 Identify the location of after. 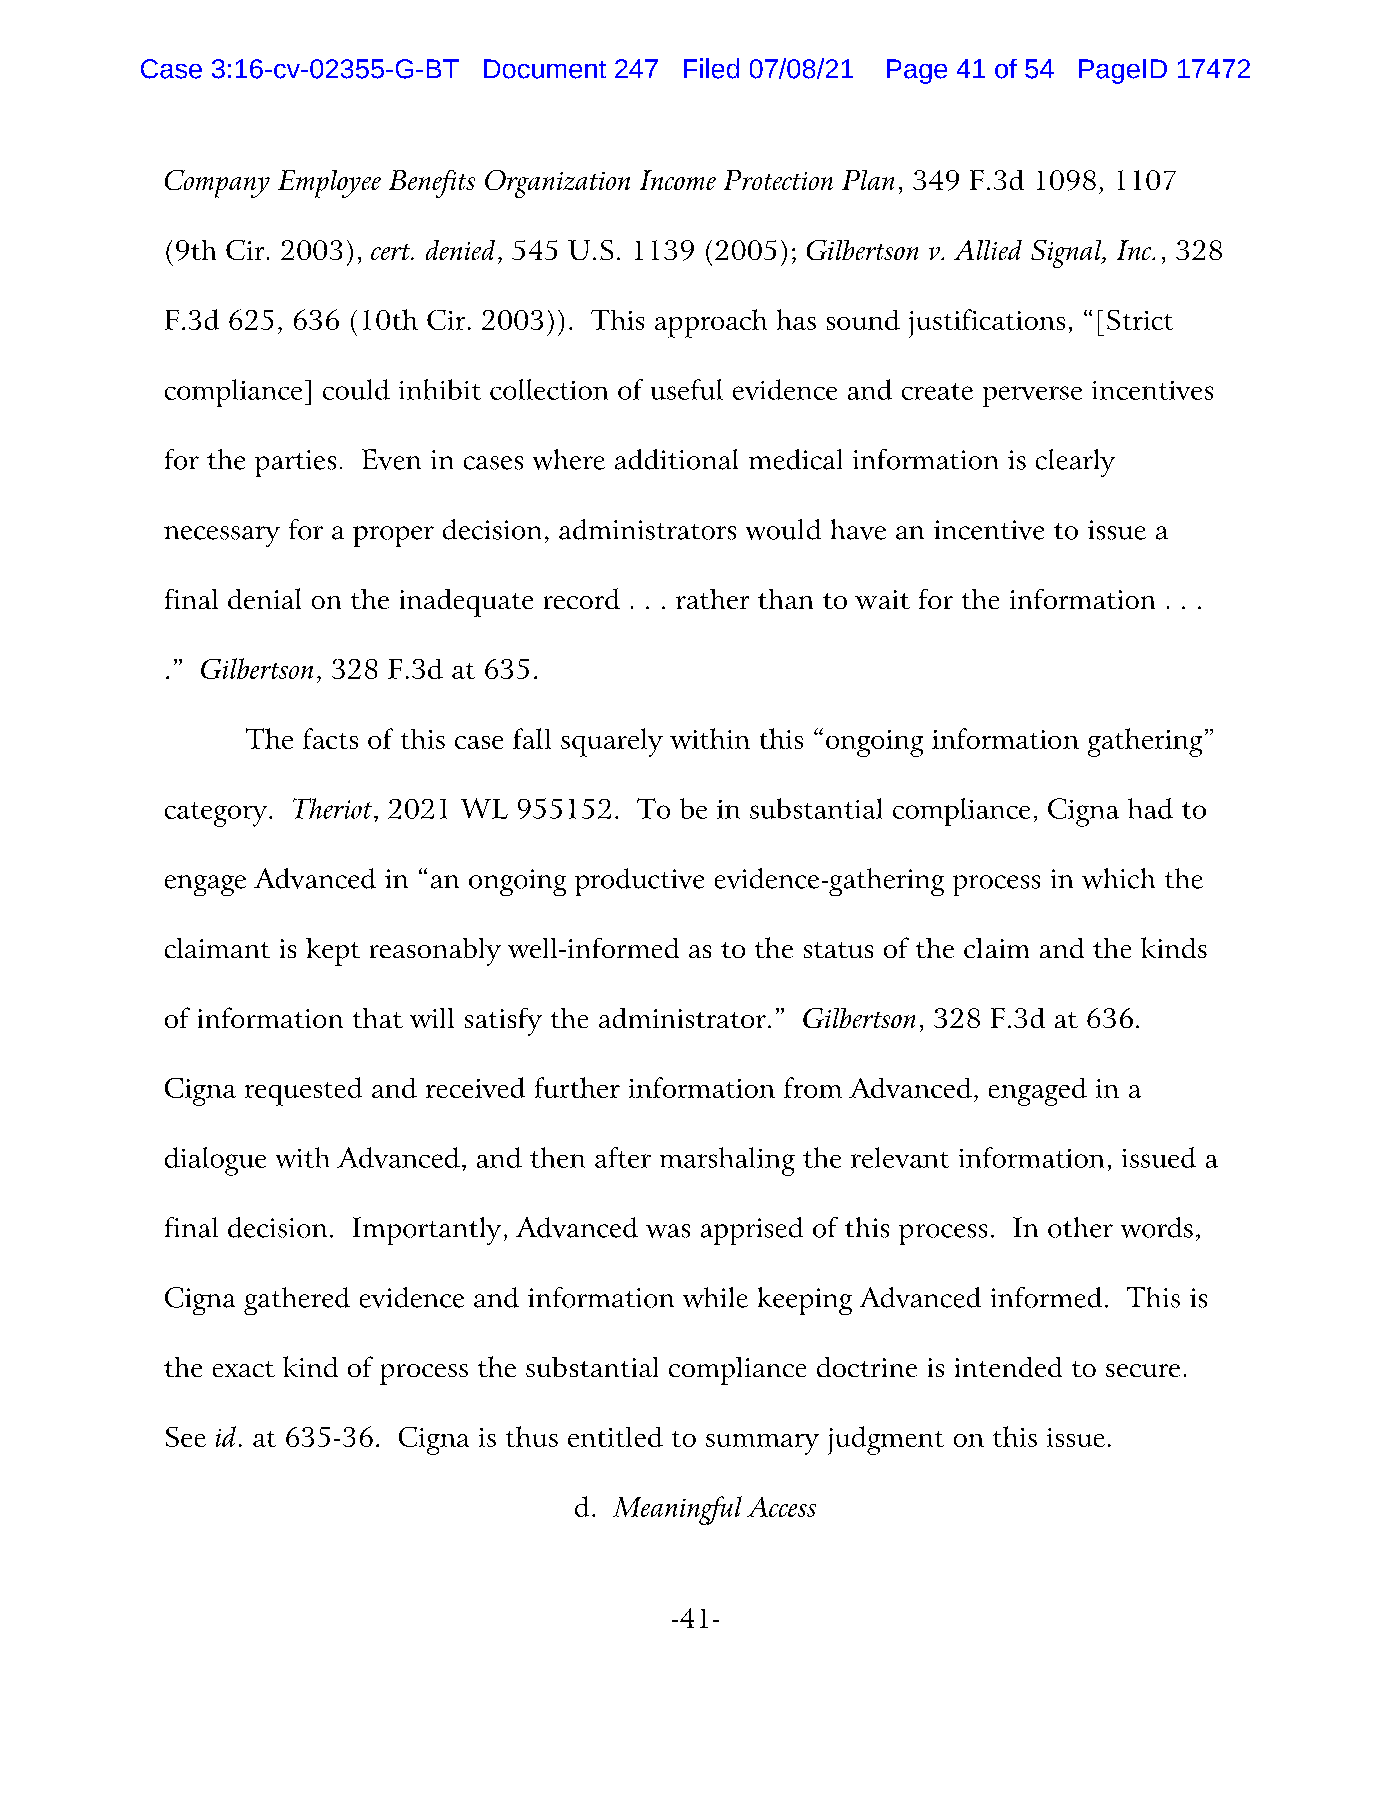
(623, 1157).
